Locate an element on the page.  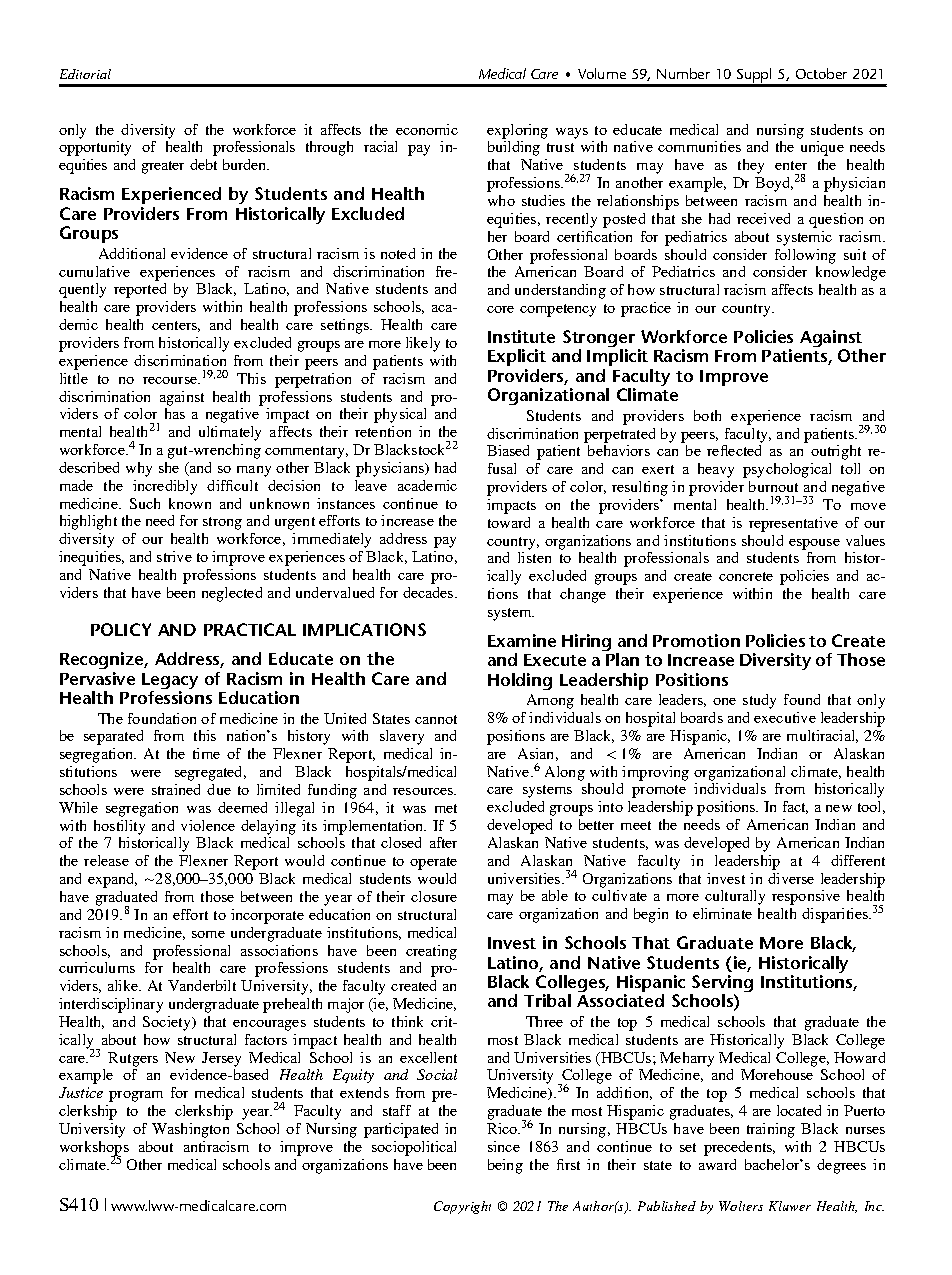
Examine is located at coordinates (522, 640).
